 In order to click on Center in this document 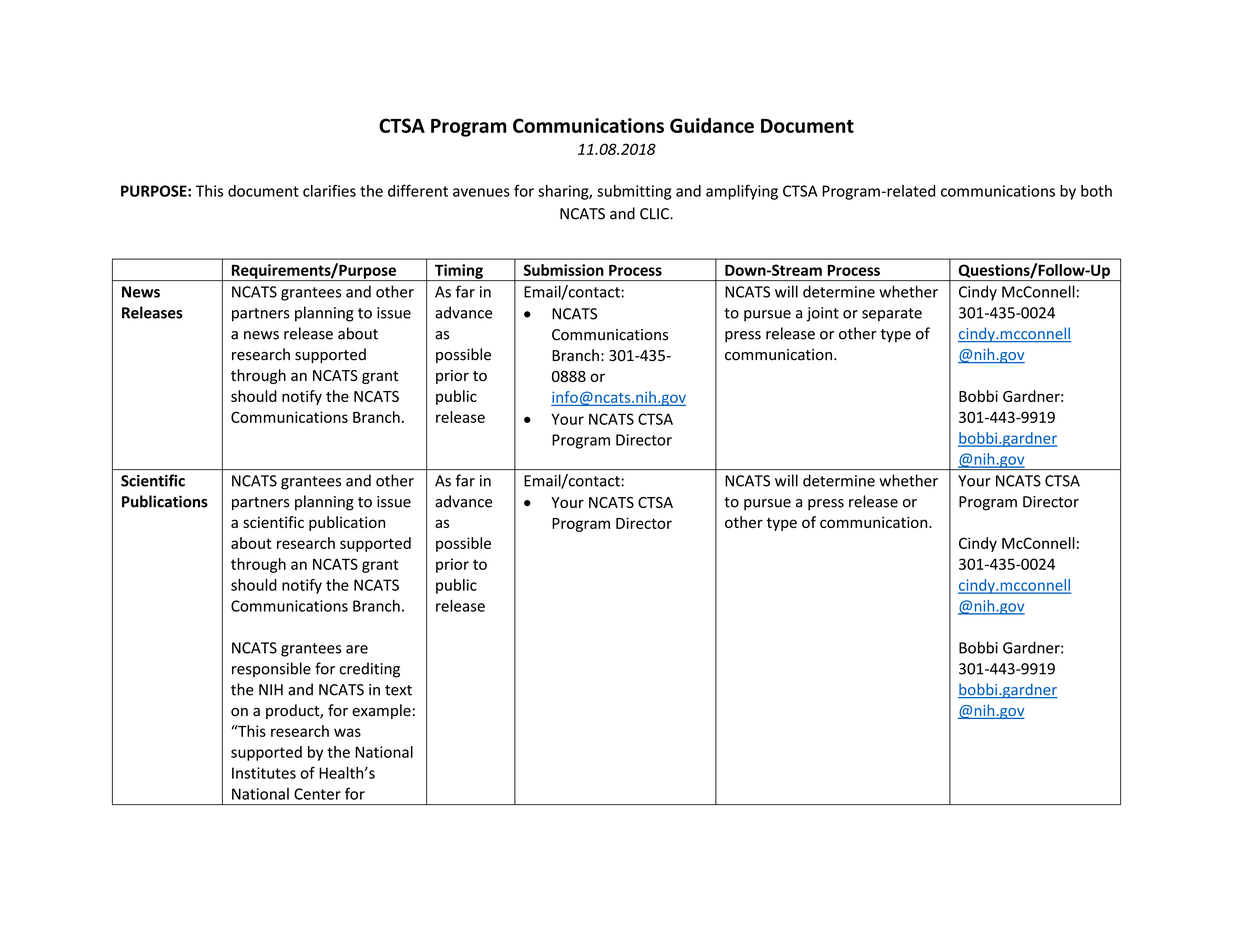, I will do `click(317, 794)`.
